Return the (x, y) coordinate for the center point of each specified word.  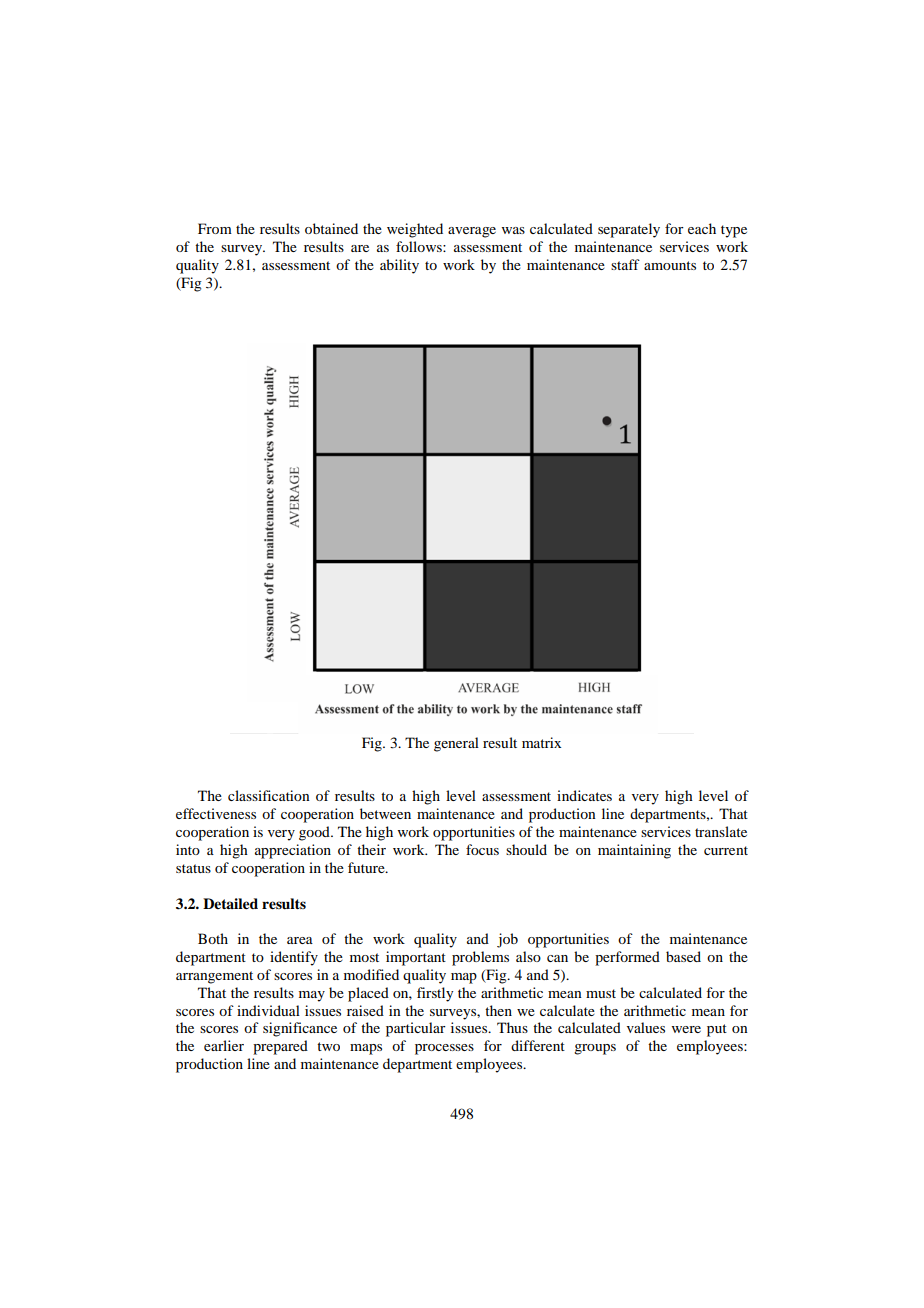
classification (269, 795)
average (472, 232)
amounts (670, 265)
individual (268, 1010)
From (215, 228)
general (456, 744)
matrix (541, 742)
